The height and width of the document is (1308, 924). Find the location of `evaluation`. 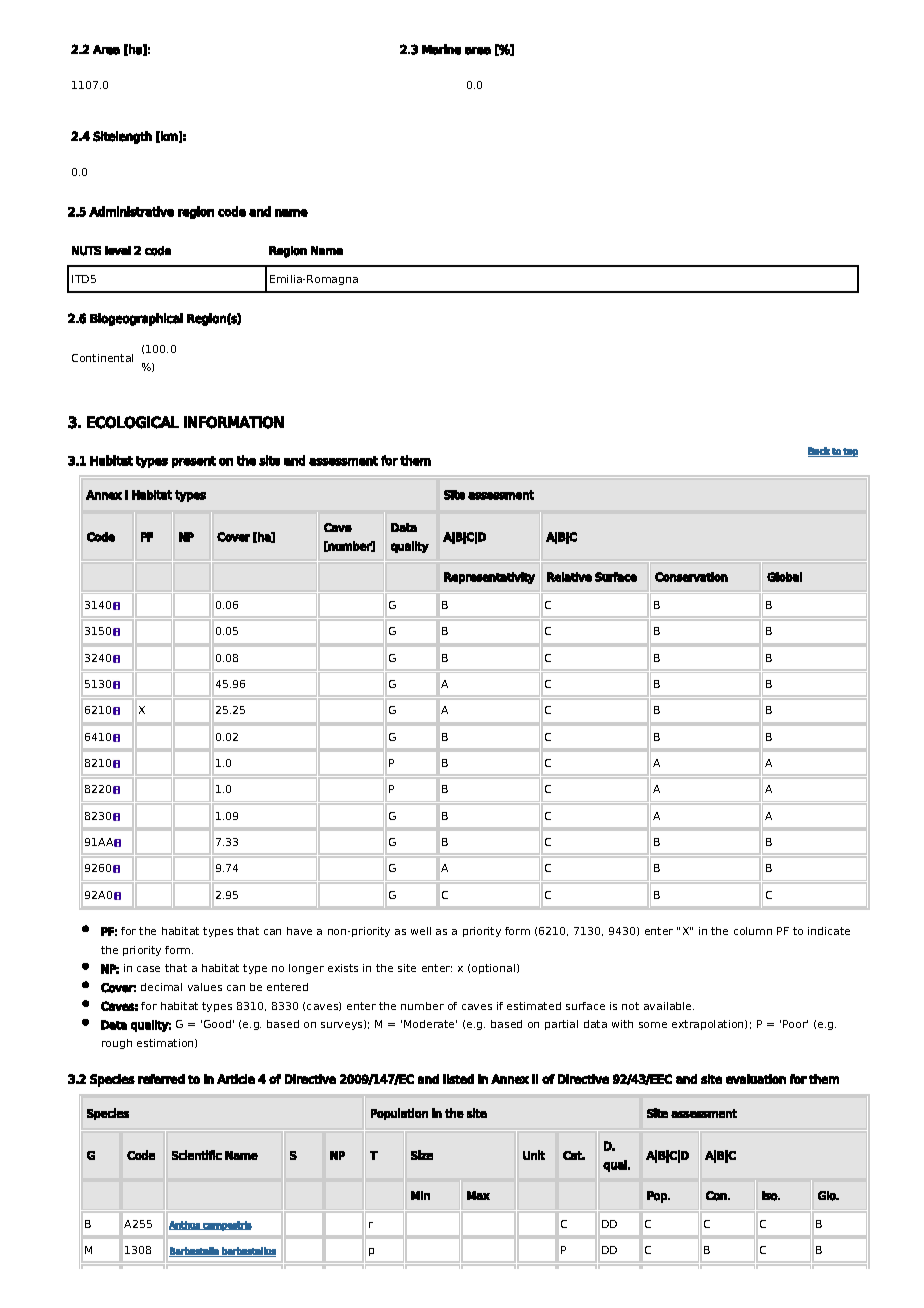

evaluation is located at coordinates (756, 1079).
